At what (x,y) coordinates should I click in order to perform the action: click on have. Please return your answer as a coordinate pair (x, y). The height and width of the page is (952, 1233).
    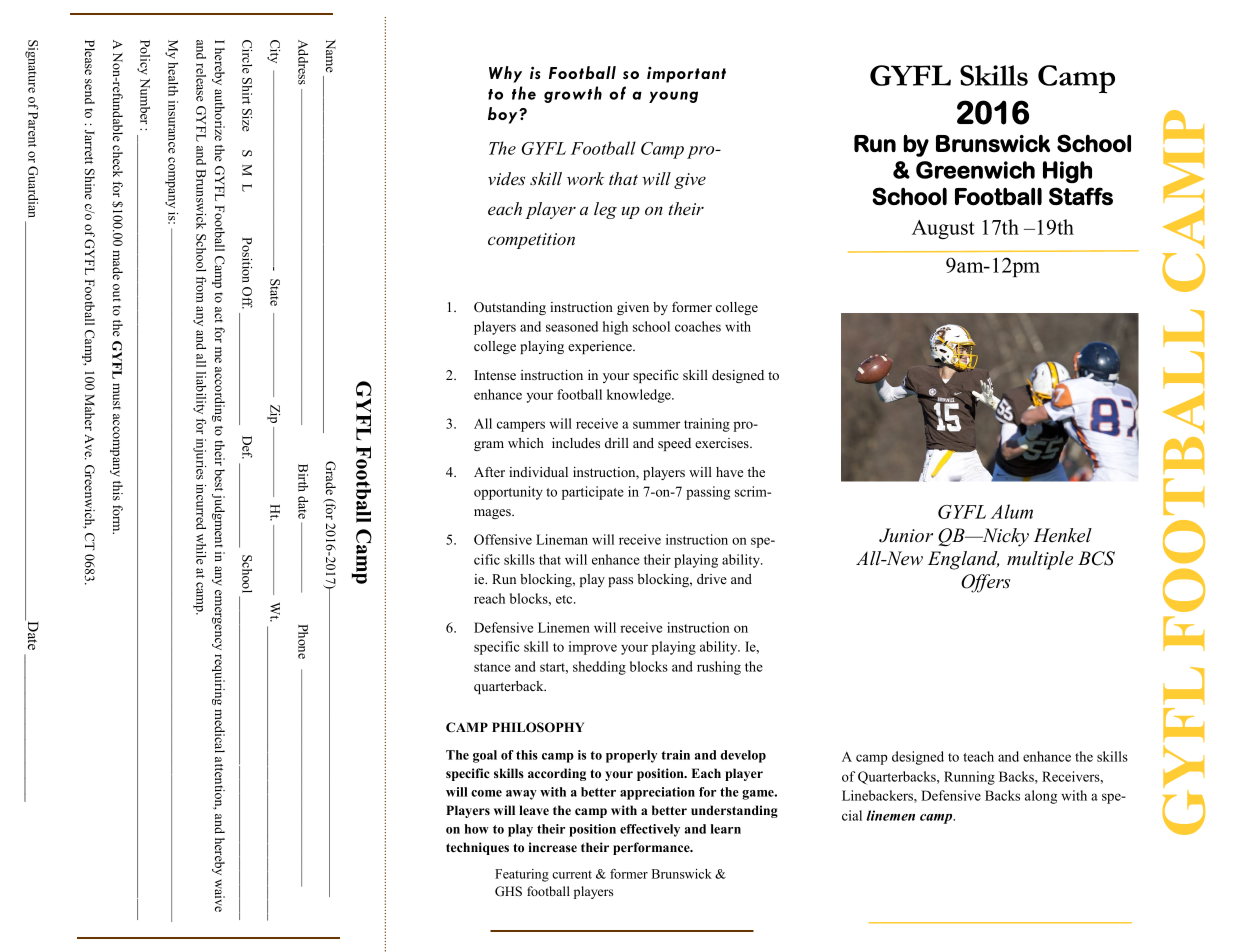
    Looking at the image, I should click on (729, 472).
